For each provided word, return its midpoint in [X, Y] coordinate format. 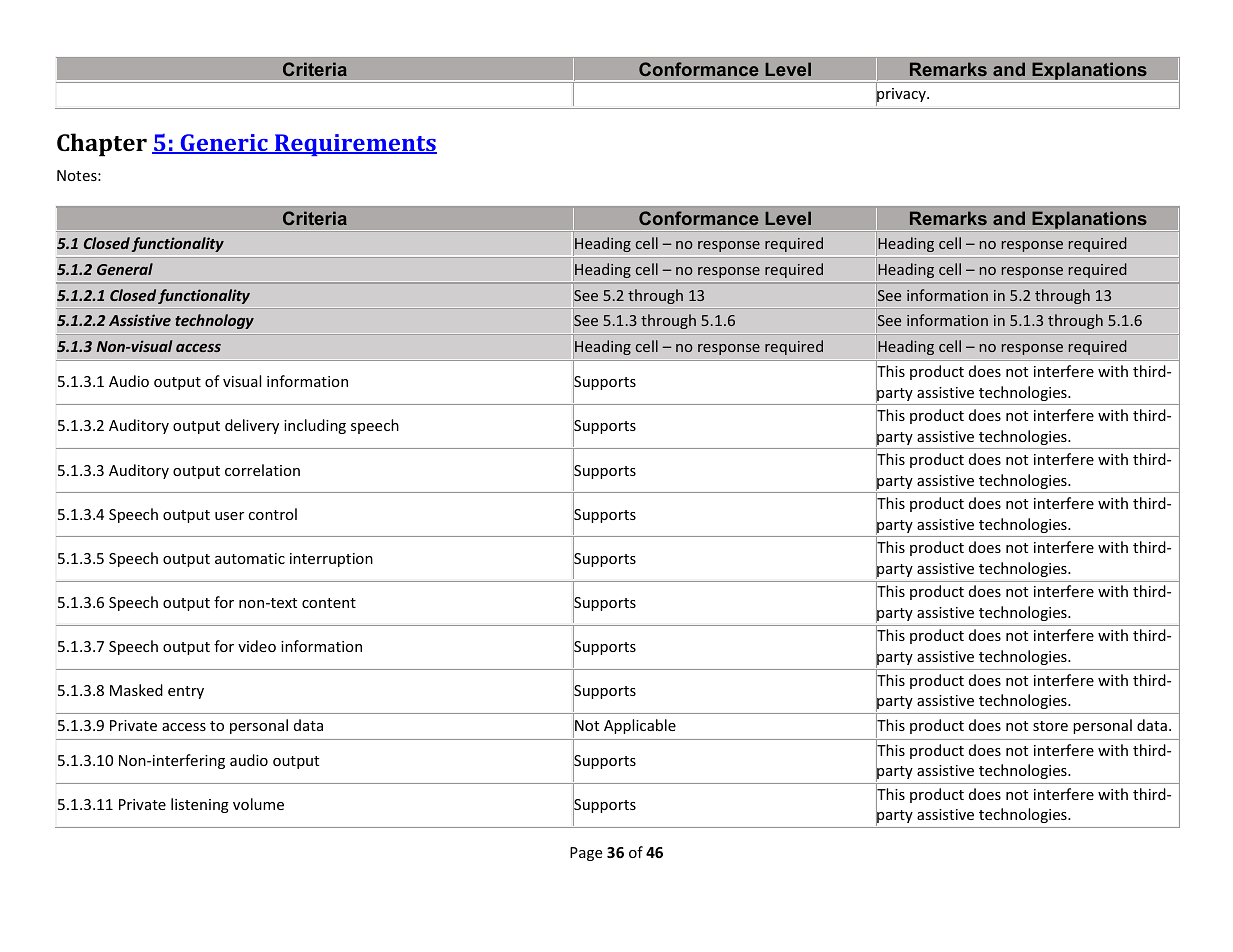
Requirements [355, 145]
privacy [902, 95]
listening [200, 805]
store [1050, 726]
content [329, 603]
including [315, 426]
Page [586, 854]
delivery [252, 426]
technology [214, 321]
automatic [250, 558]
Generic [224, 144]
